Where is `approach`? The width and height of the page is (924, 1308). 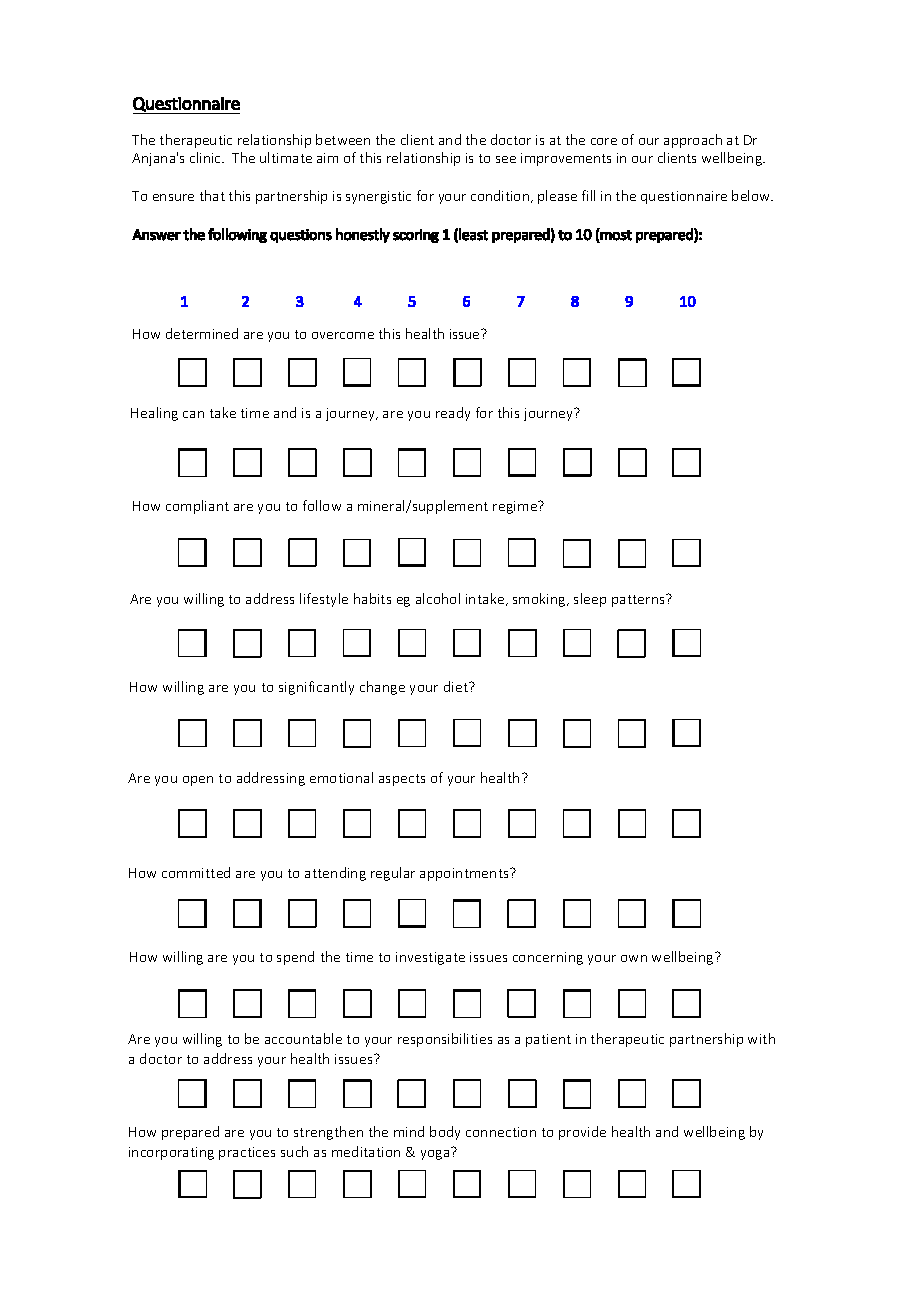
approach is located at coordinates (693, 141).
